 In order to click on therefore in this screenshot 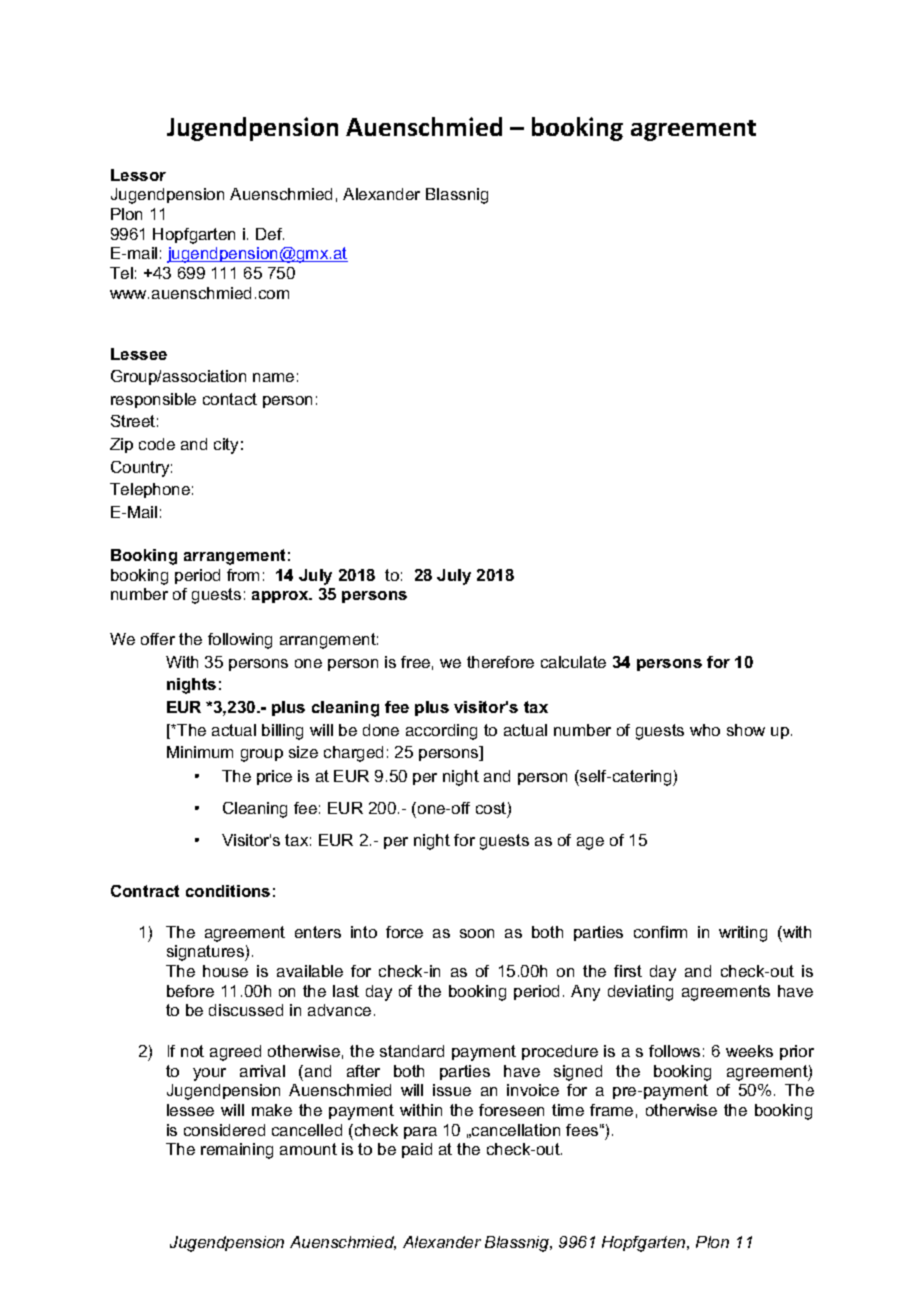, I will do `click(500, 662)`.
